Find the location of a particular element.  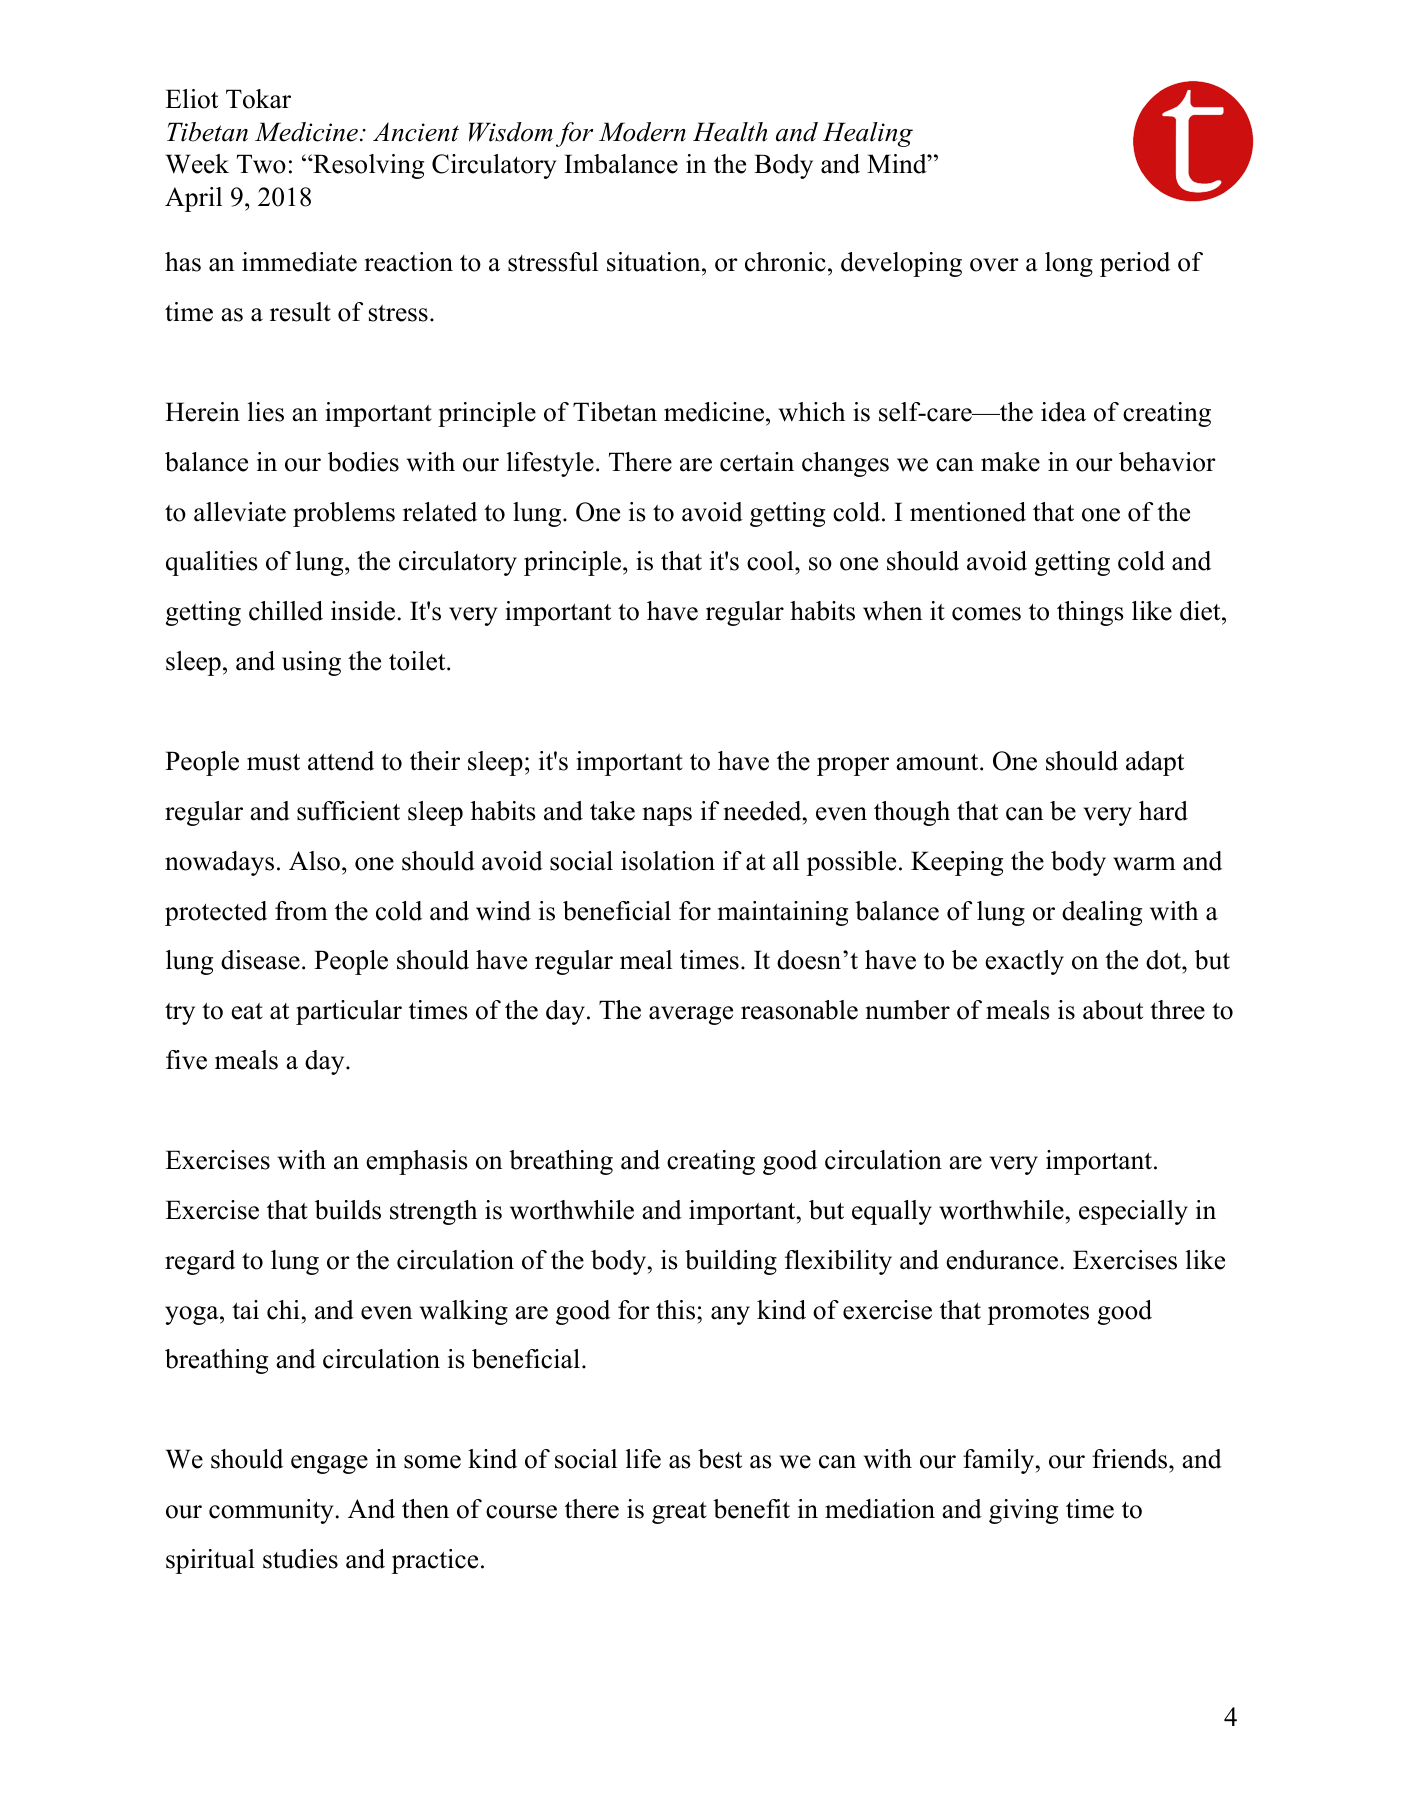

chilled is located at coordinates (286, 611).
